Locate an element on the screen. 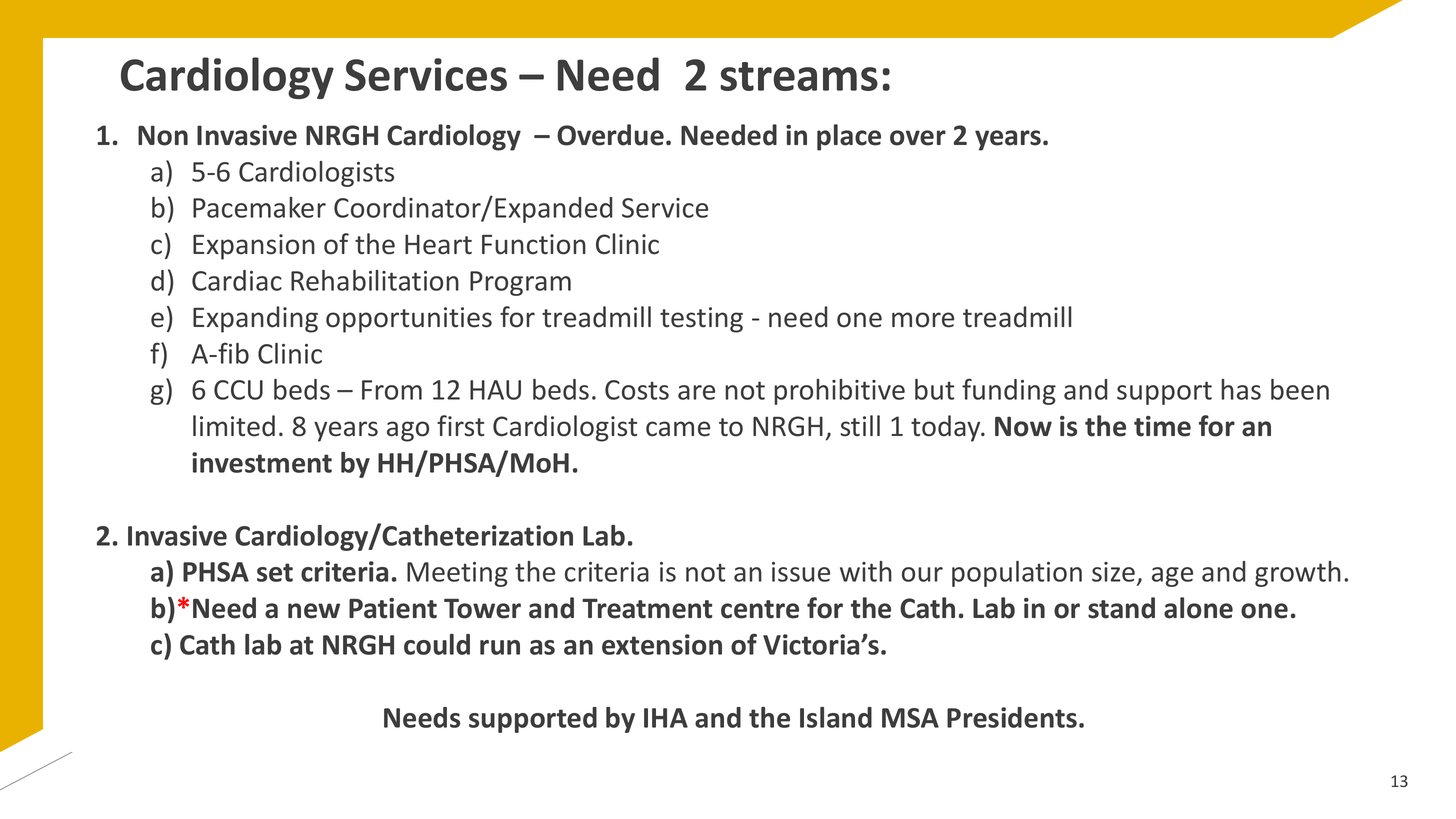 The height and width of the screenshot is (819, 1456). Non is located at coordinates (163, 135).
